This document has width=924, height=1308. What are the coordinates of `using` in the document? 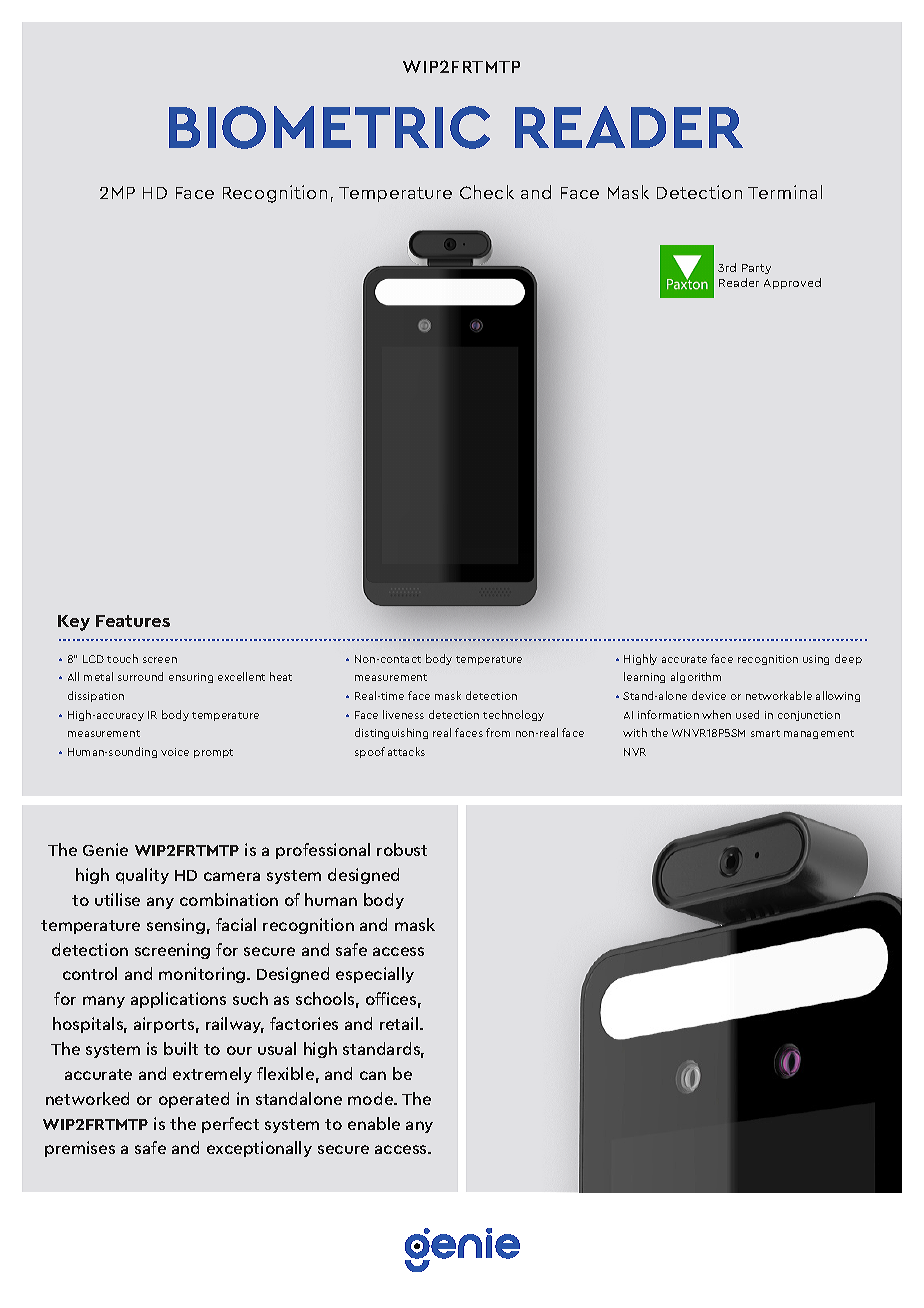 It's located at (816, 660).
